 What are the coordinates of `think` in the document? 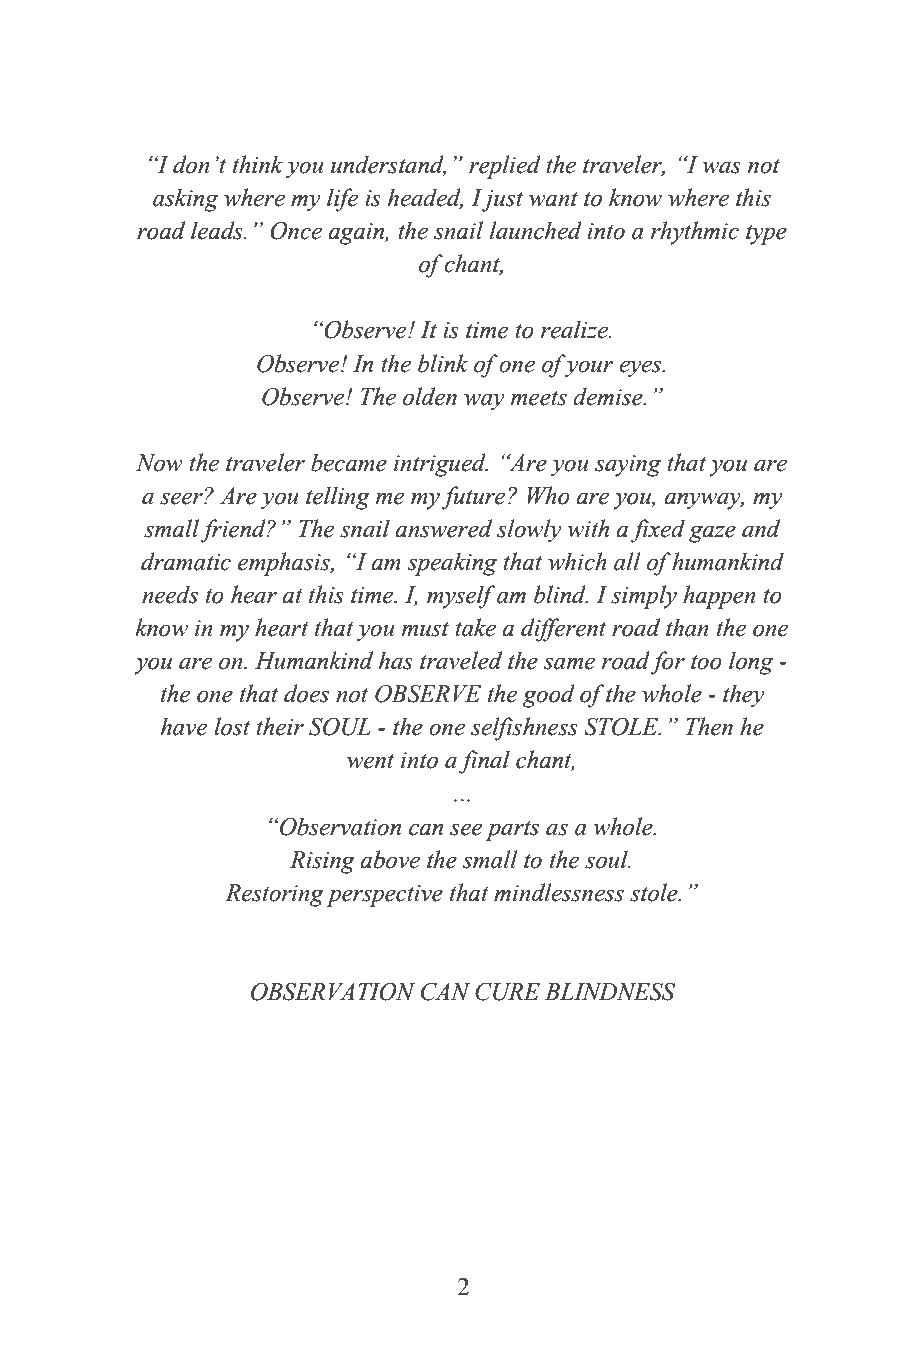 It's located at (258, 164).
